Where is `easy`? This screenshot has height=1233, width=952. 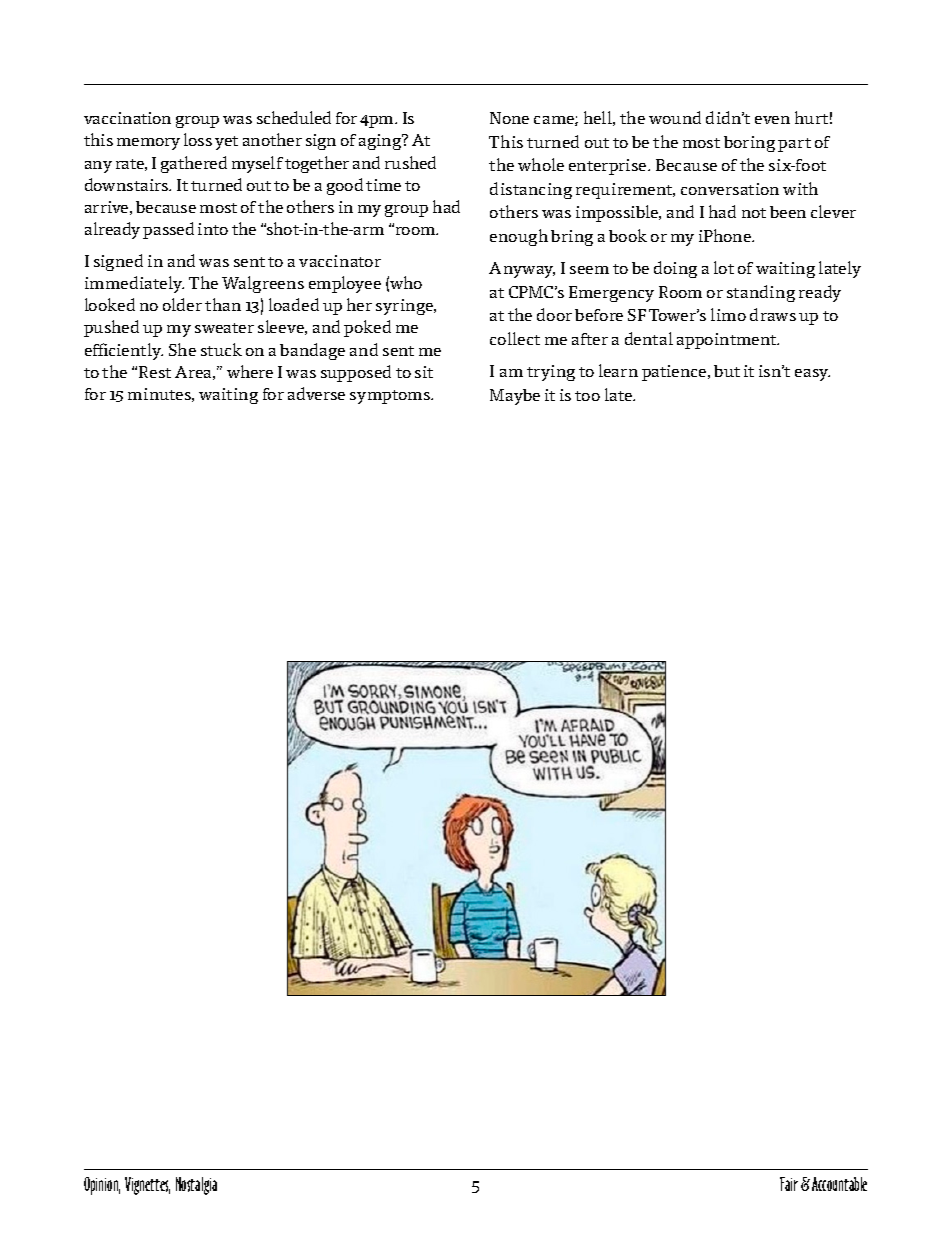
easy is located at coordinates (812, 375).
